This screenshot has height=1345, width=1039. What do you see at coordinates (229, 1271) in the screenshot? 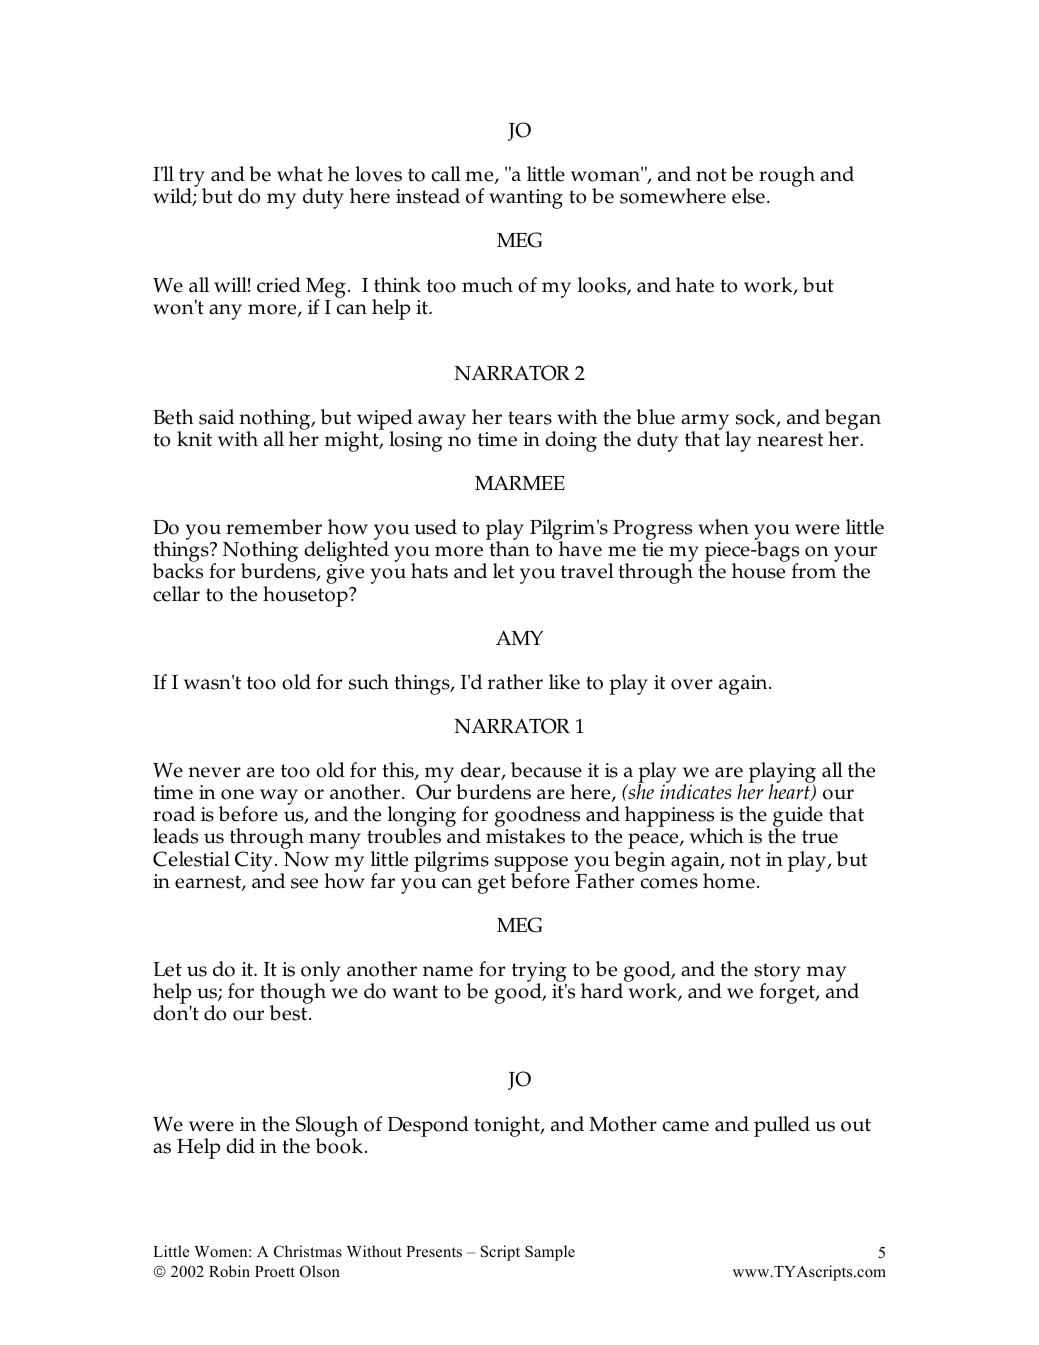
I see `Robin` at bounding box center [229, 1271].
